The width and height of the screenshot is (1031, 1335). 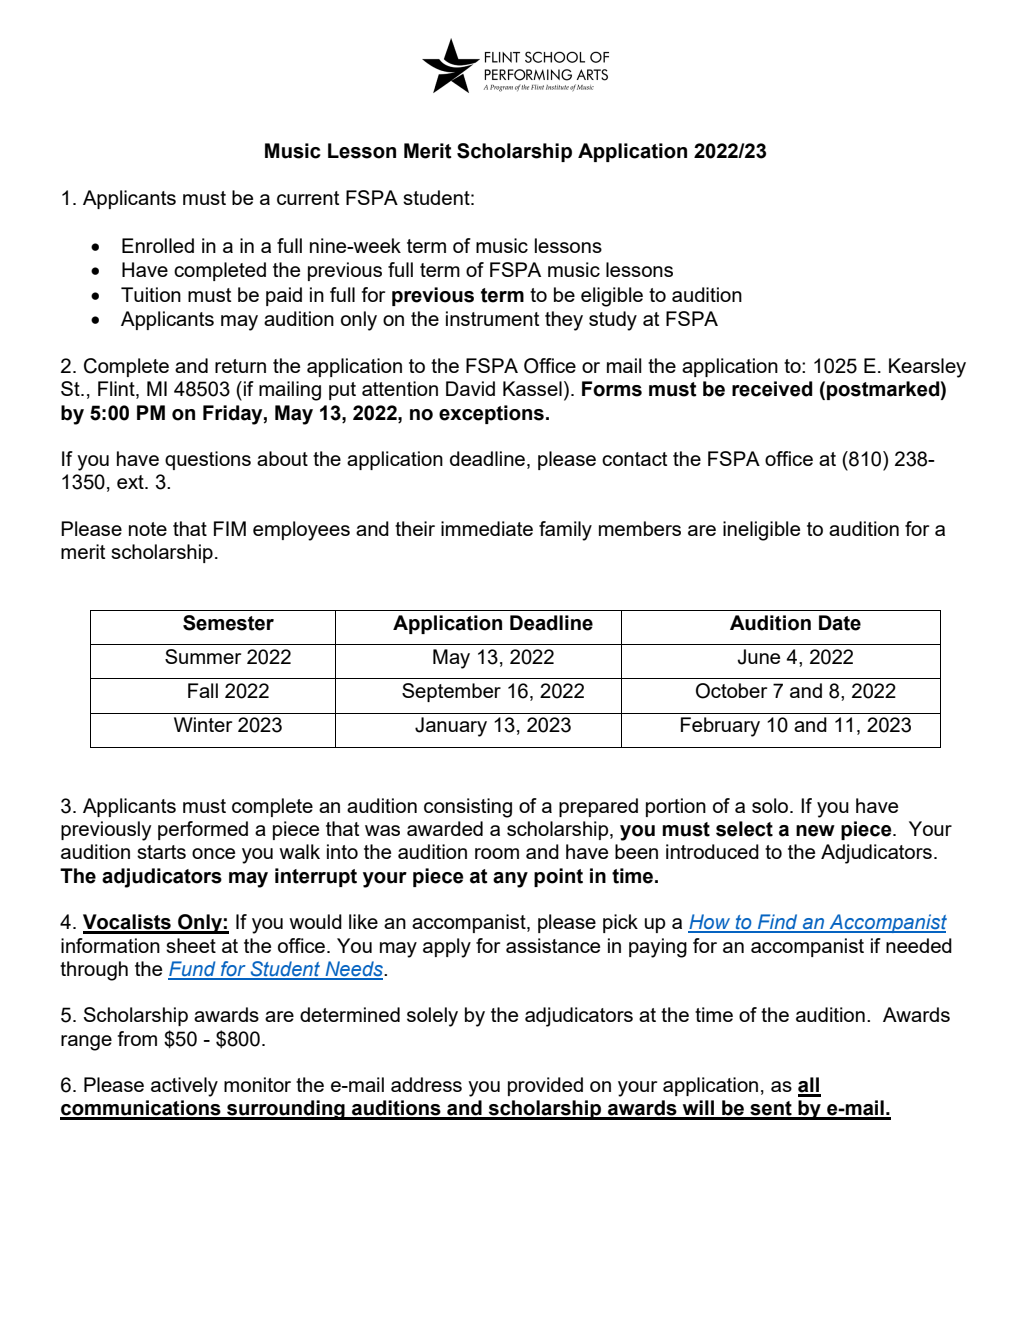 I want to click on provided, so click(x=545, y=1086).
